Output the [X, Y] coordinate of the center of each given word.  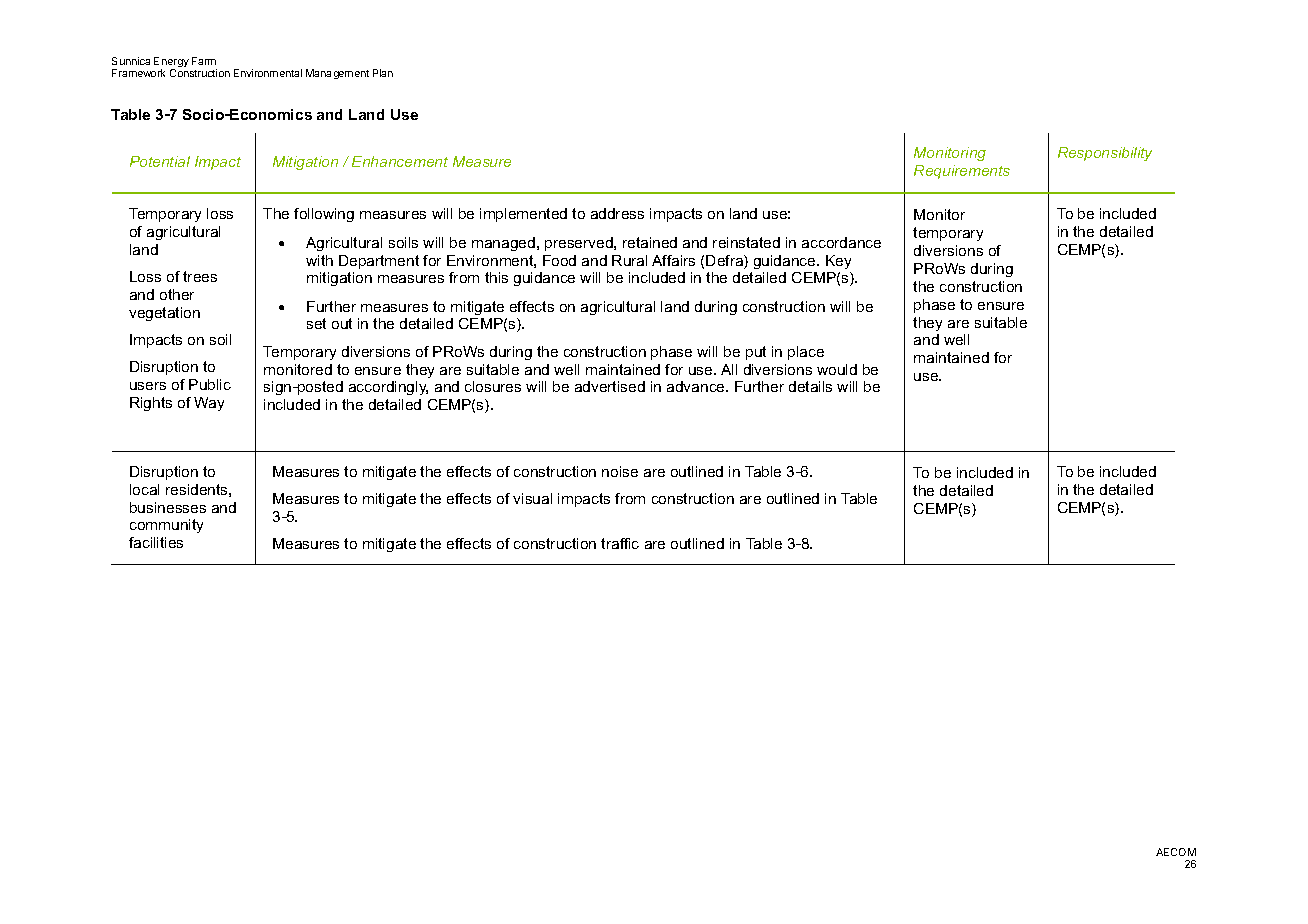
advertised [610, 386]
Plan [383, 73]
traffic [620, 543]
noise [620, 471]
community [166, 526]
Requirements [962, 172]
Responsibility [1105, 154]
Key [838, 262]
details [810, 386]
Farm [204, 61]
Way [209, 404]
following [324, 215]
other [177, 294]
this [496, 277]
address [617, 213]
